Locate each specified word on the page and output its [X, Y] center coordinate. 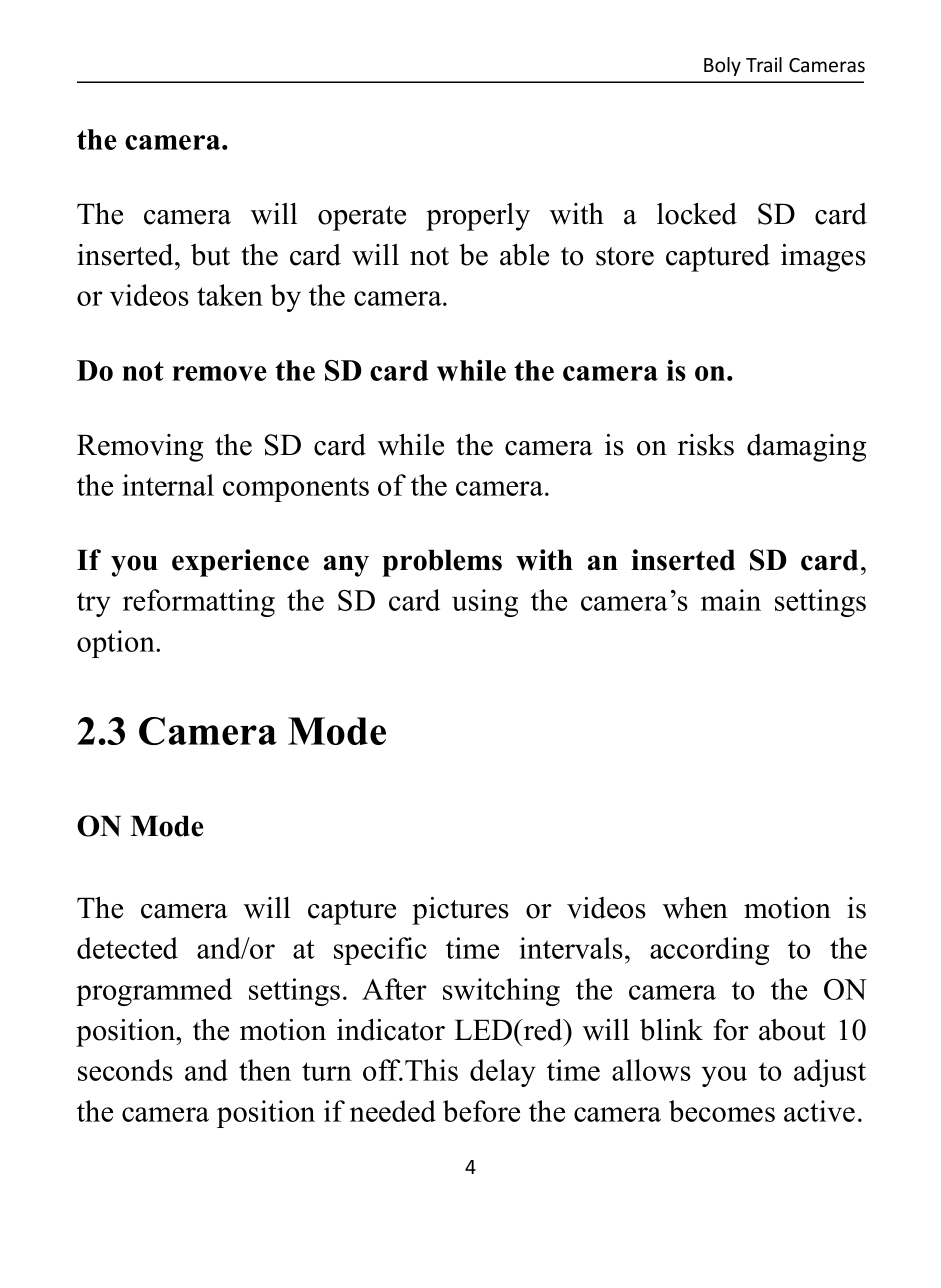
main [731, 600]
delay [503, 1073]
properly [478, 217]
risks [706, 445]
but [210, 255]
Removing [140, 448]
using [485, 603]
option [117, 644]
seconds [125, 1070]
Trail [764, 64]
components [296, 489]
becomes [722, 1111]
